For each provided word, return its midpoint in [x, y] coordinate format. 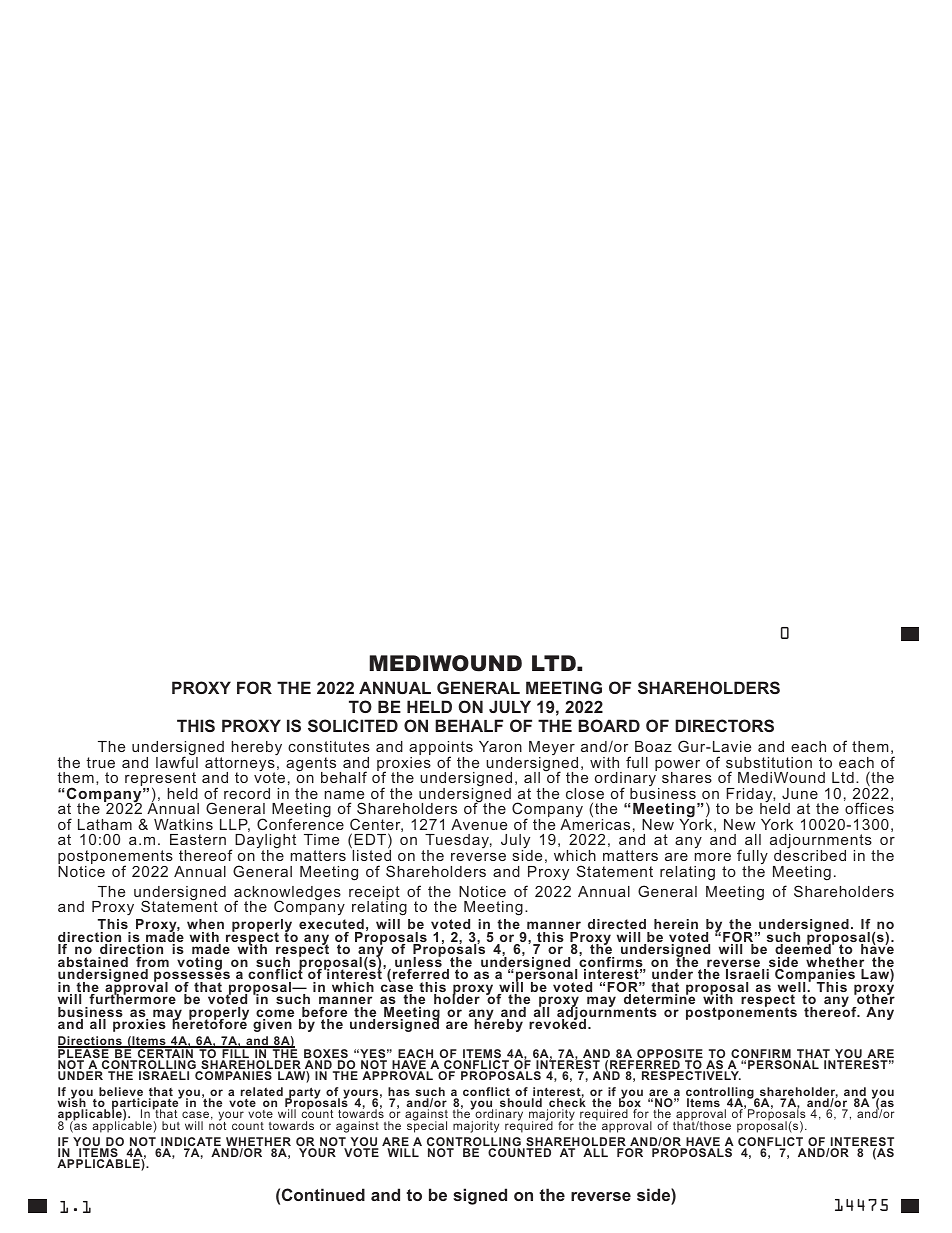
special [427, 1126]
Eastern [198, 839]
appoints [441, 749]
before [323, 1013]
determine [659, 998]
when [205, 926]
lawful [177, 761]
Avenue [479, 824]
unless [418, 962]
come [275, 1014]
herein [676, 926]
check [566, 1103]
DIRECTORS [724, 725]
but [171, 1125]
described [810, 854]
